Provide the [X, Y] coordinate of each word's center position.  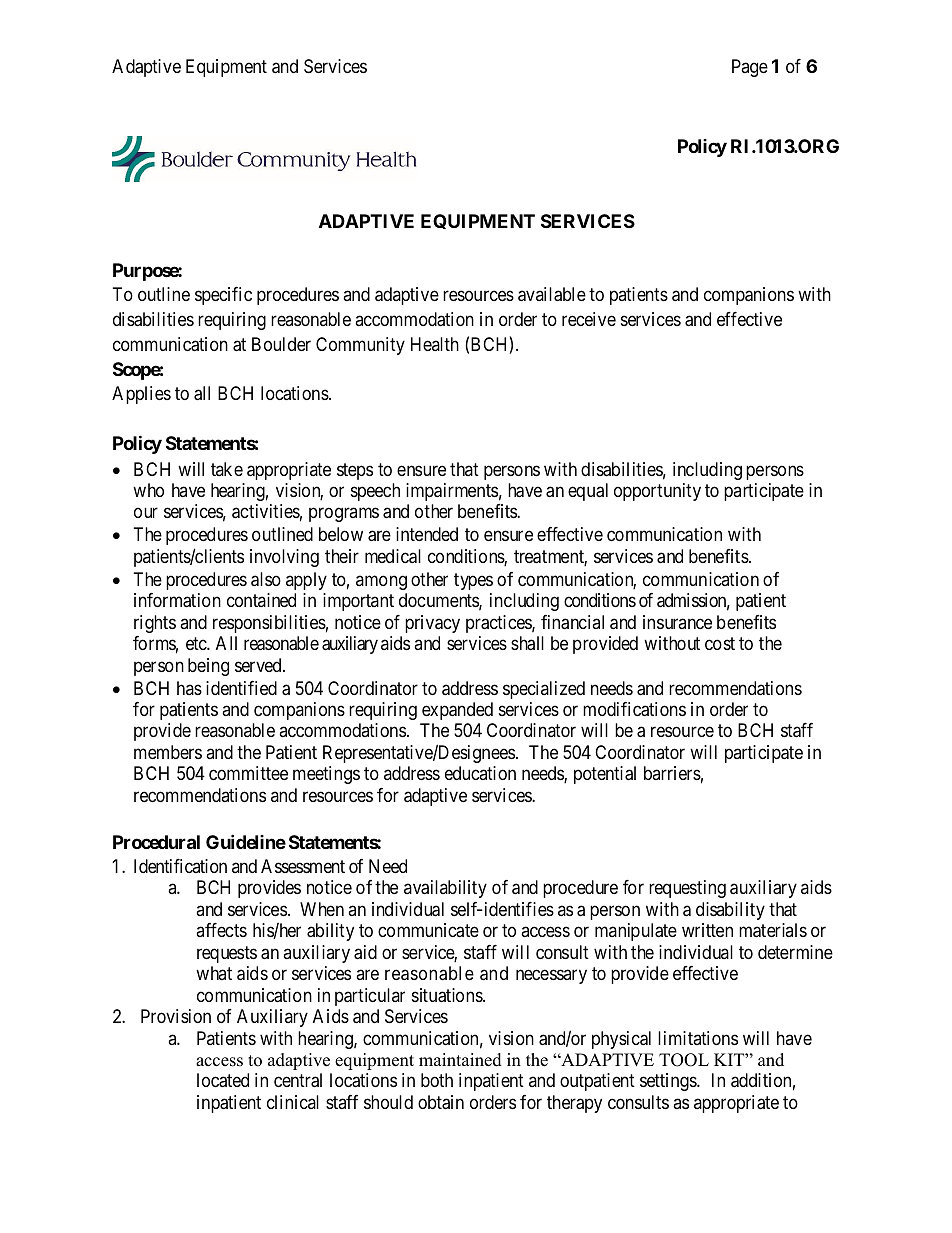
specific [223, 296]
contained [261, 600]
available [552, 294]
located [223, 1080]
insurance [677, 622]
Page [750, 68]
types [473, 581]
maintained [460, 1060]
